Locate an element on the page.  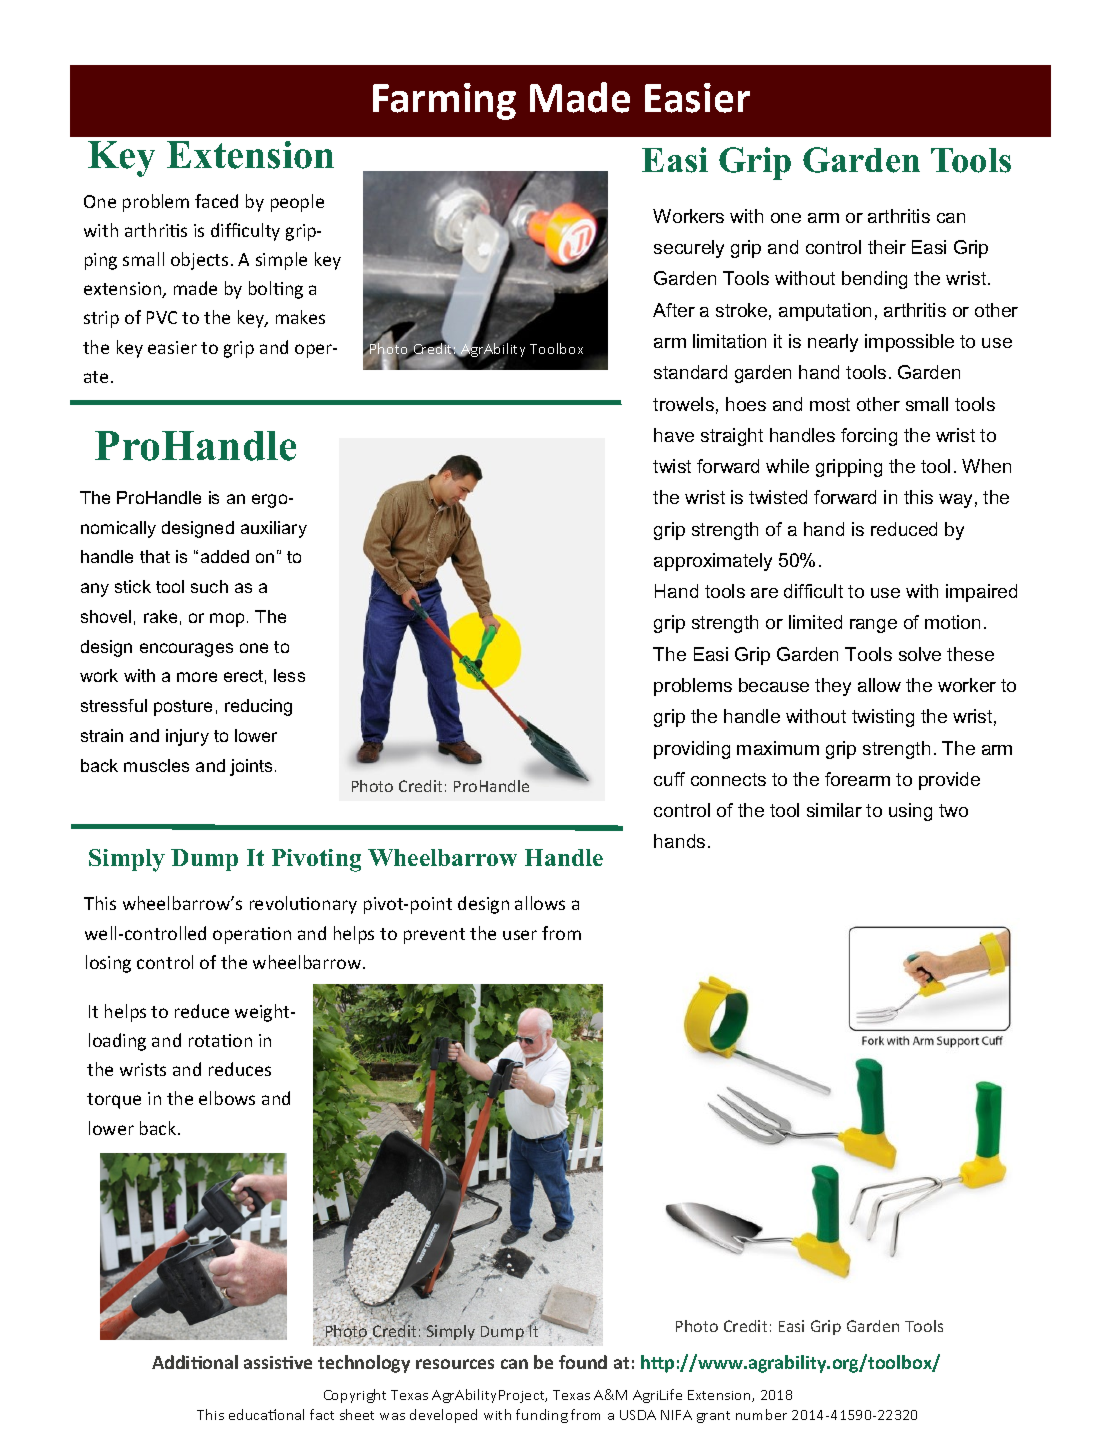
have is located at coordinates (674, 435).
